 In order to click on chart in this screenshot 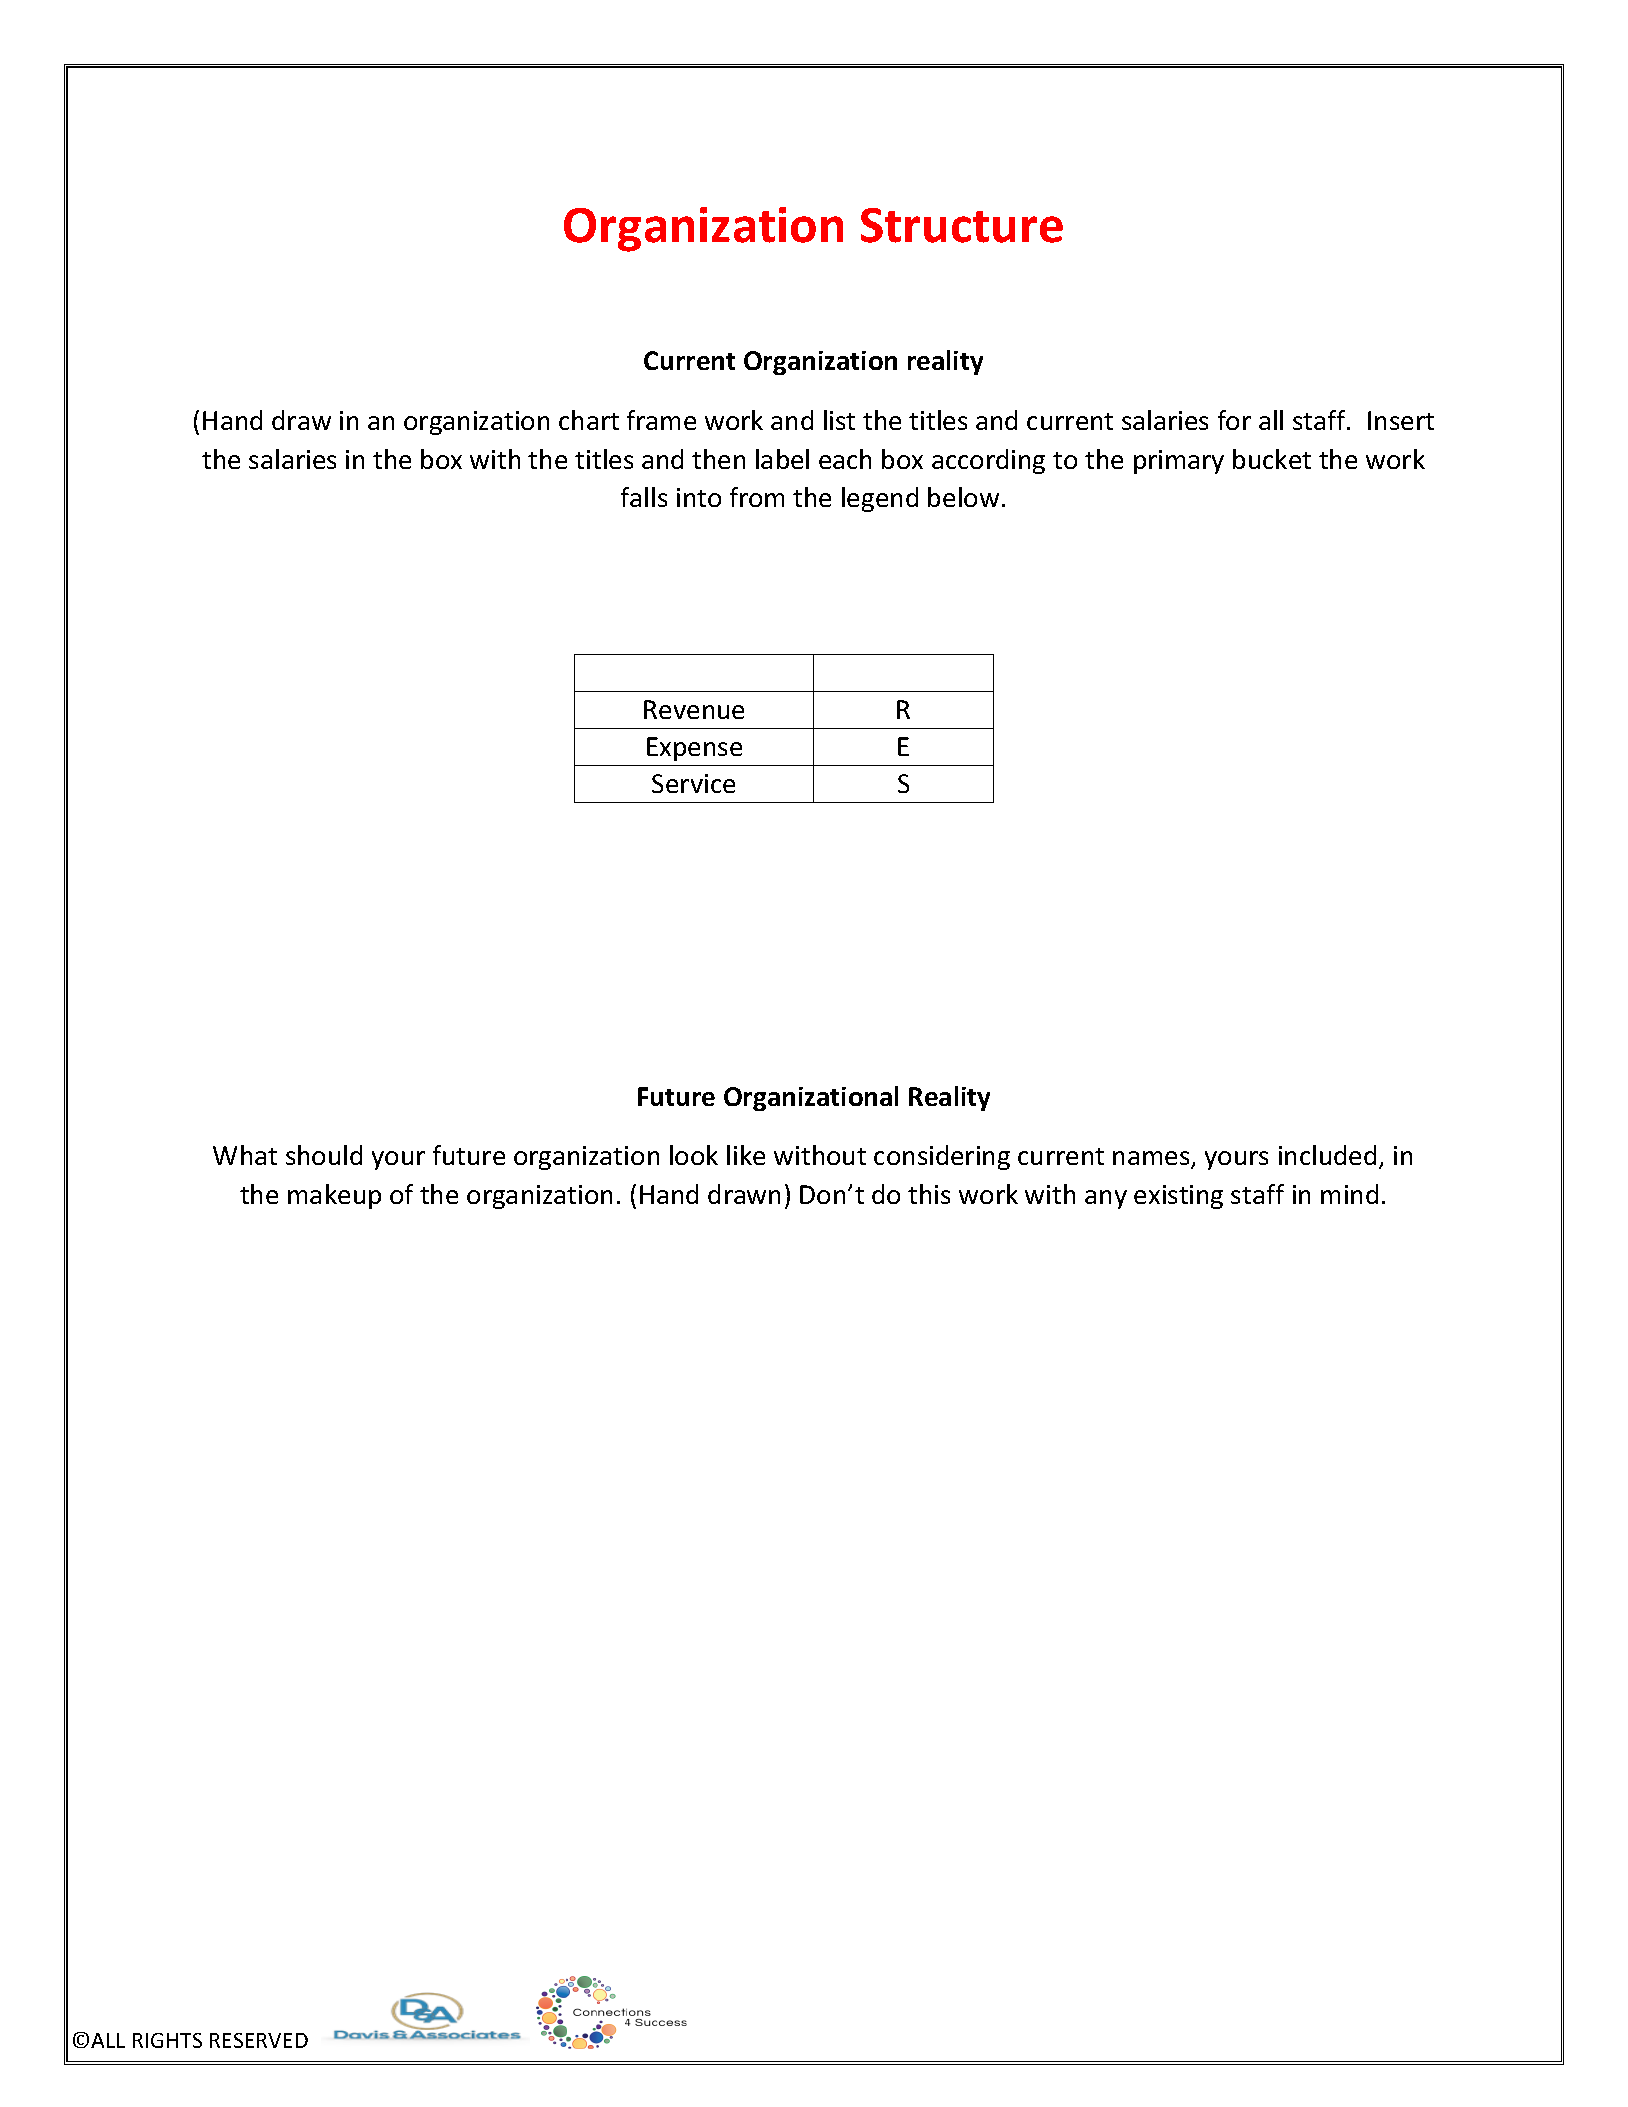, I will do `click(589, 420)`.
